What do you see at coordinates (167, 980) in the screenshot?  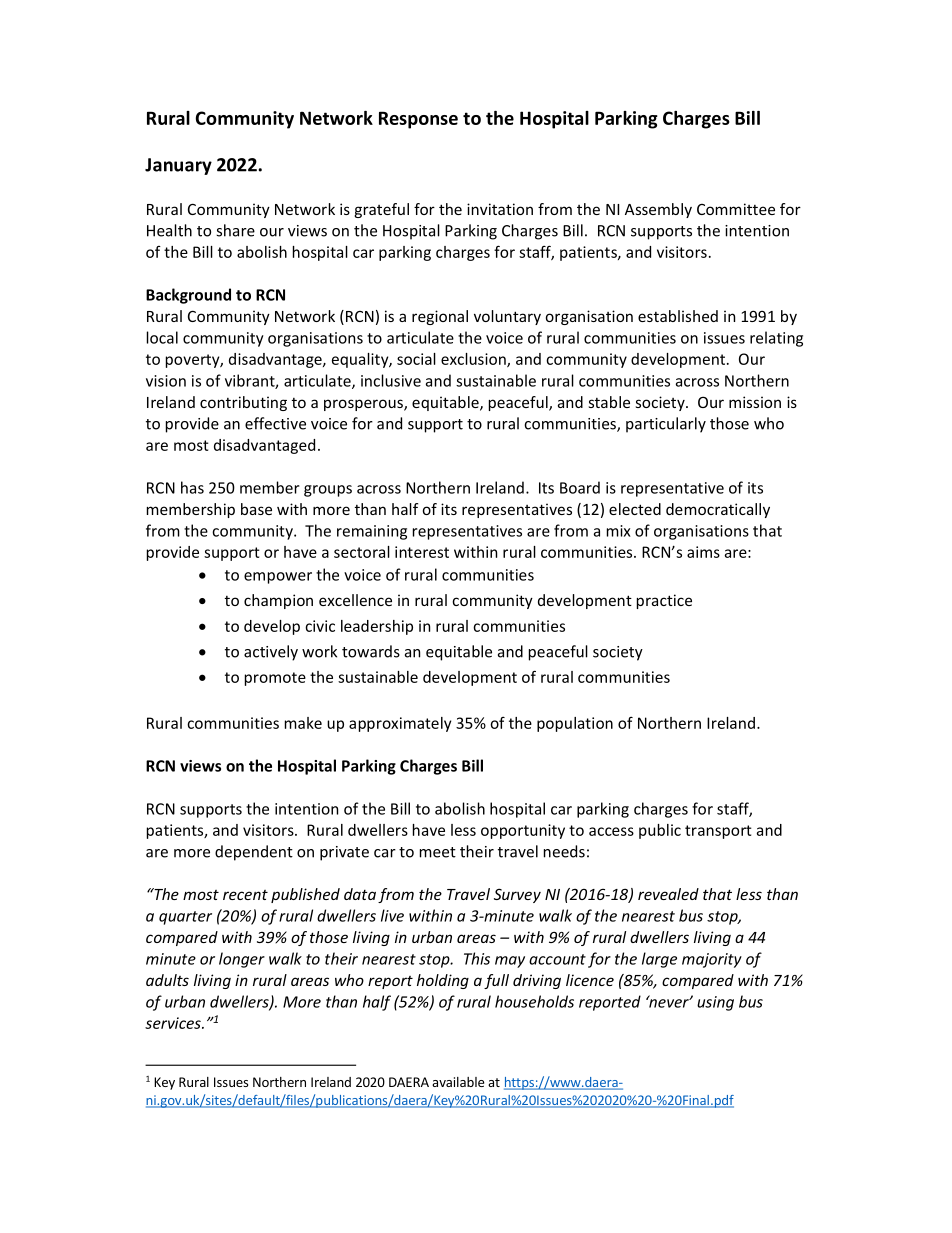 I see `adults` at bounding box center [167, 980].
